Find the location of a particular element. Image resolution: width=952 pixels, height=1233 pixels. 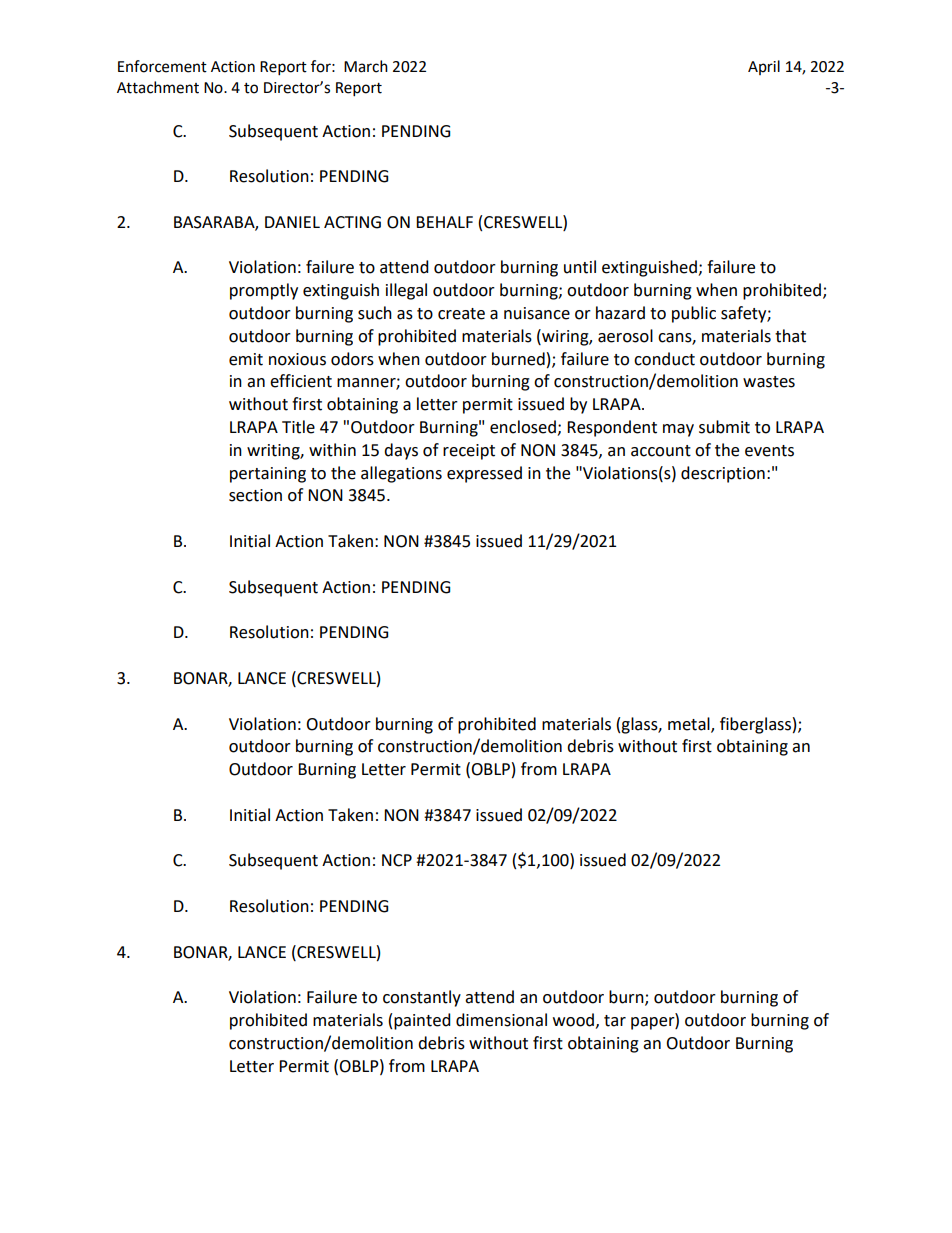

tar is located at coordinates (615, 1021).
